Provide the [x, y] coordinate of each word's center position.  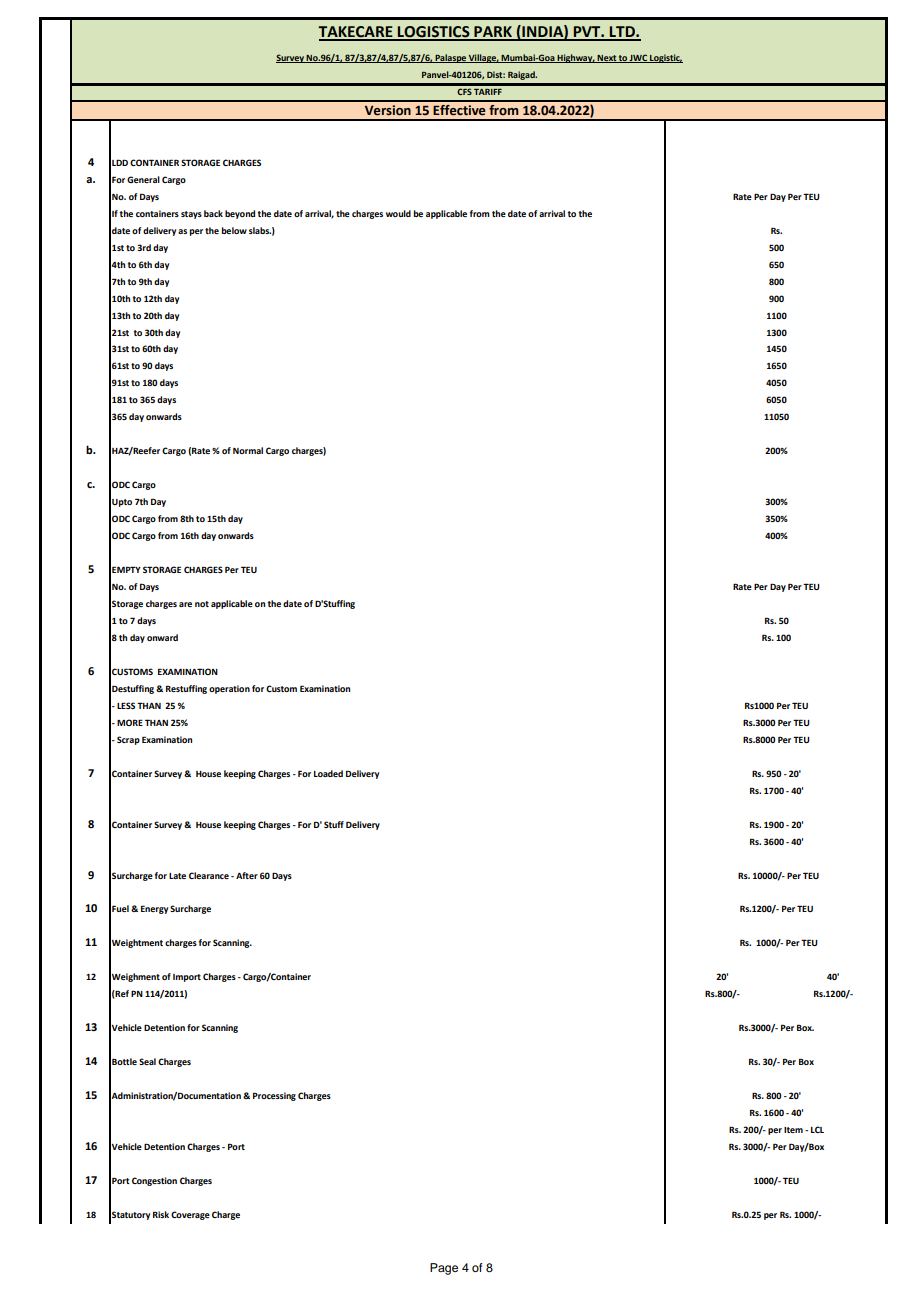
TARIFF [488, 92]
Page [444, 1269]
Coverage [190, 1215]
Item [793, 1130]
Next [607, 59]
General [143, 179]
